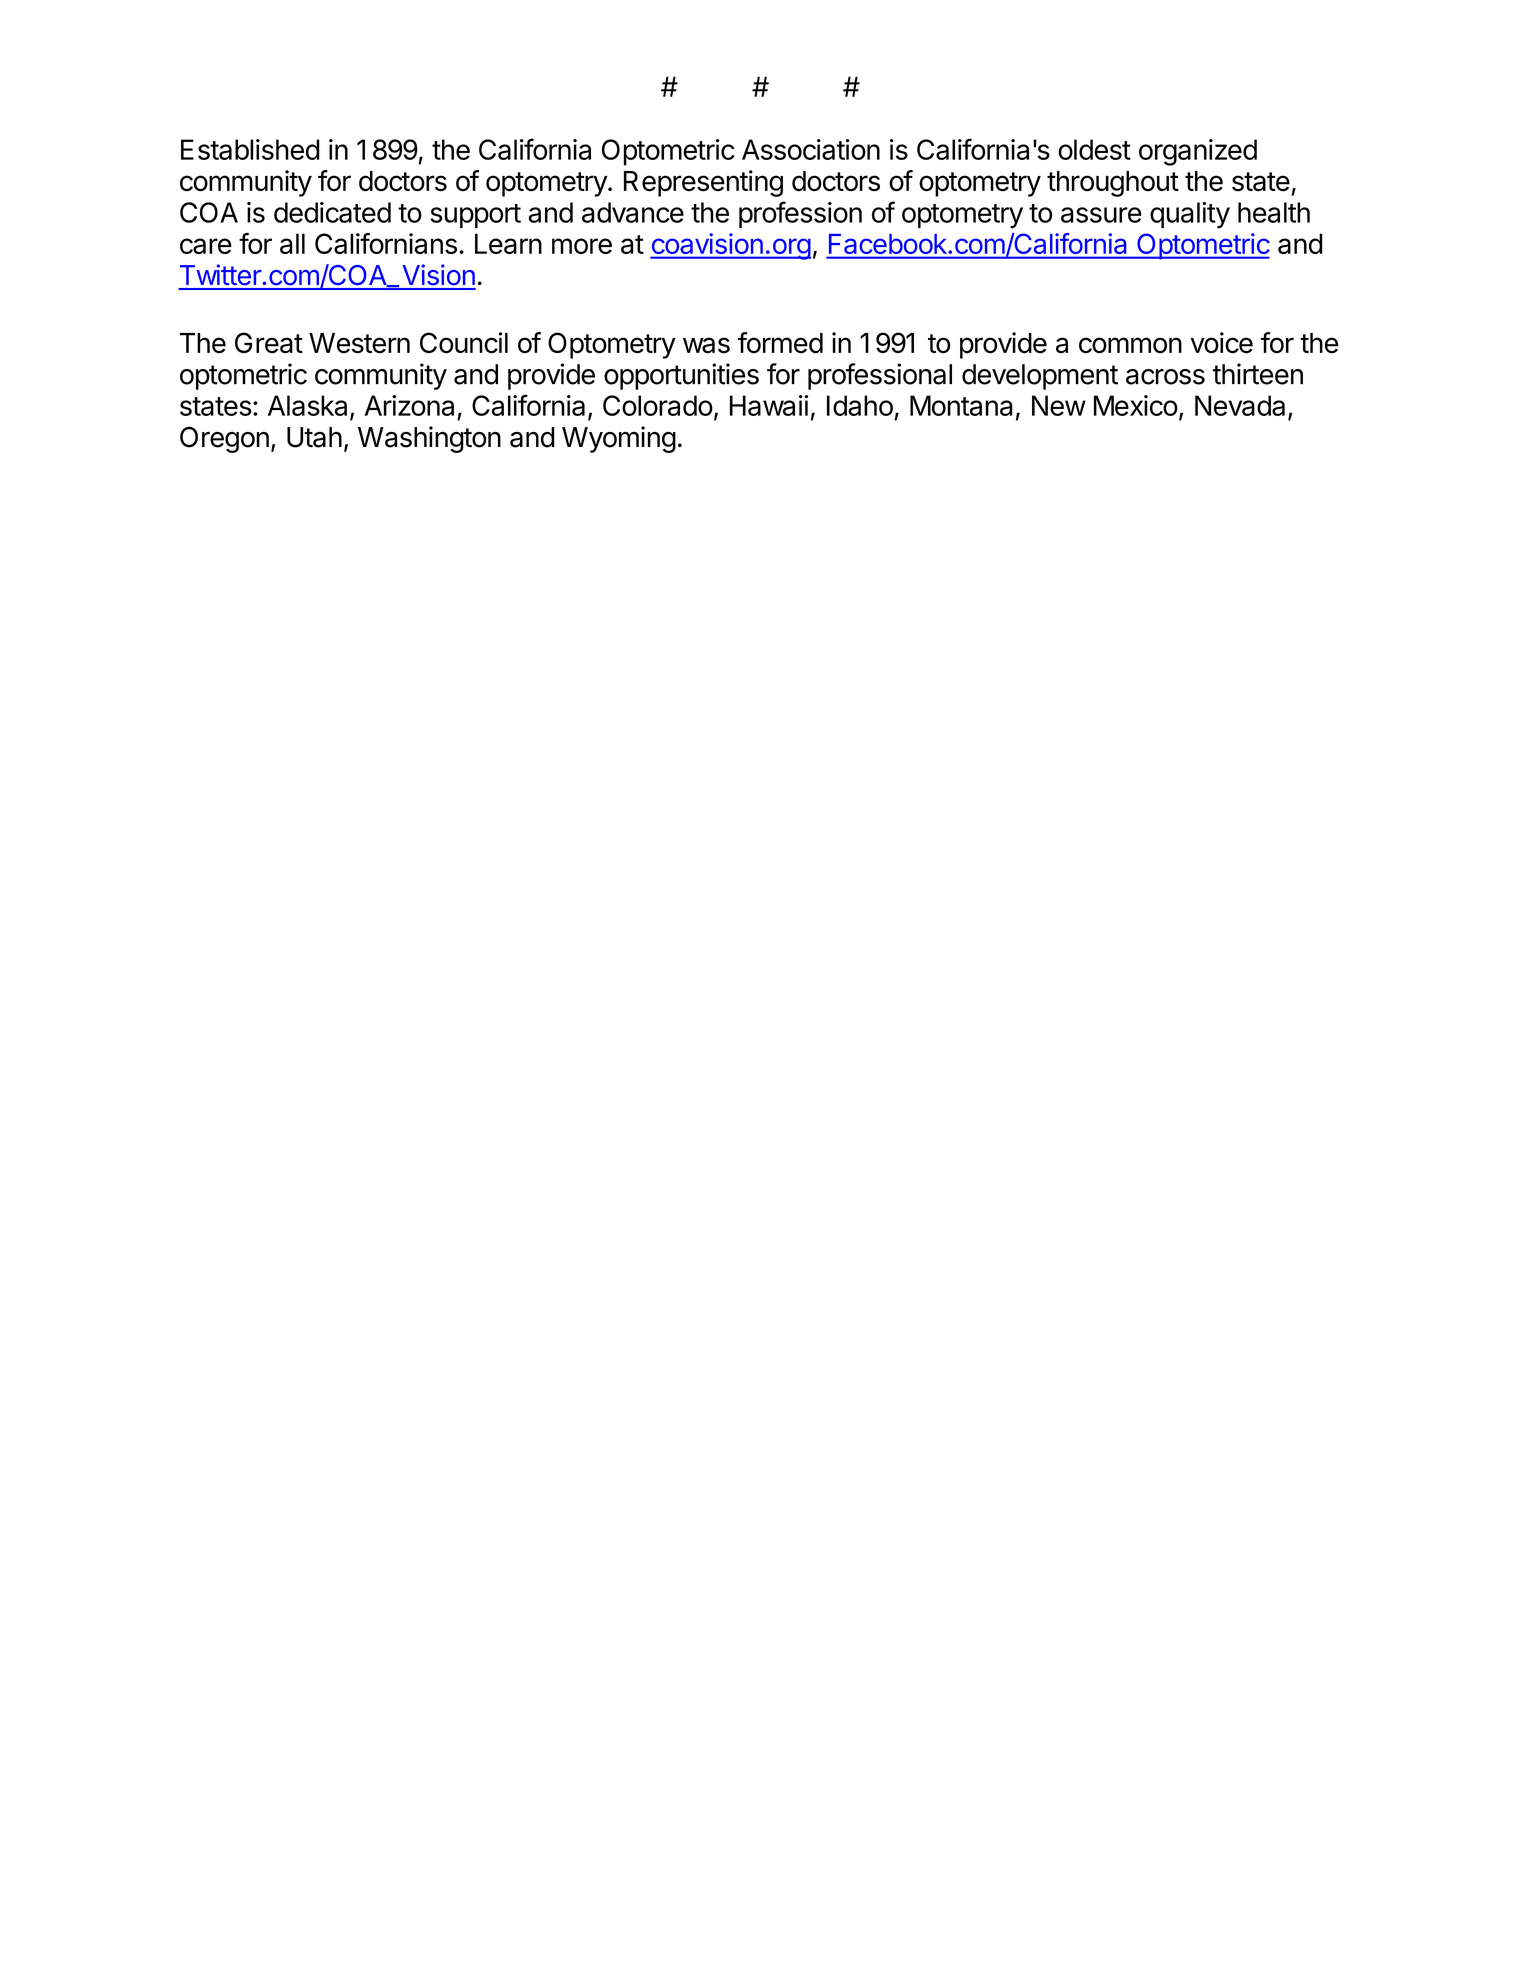 This screenshot has height=1965, width=1518. What do you see at coordinates (619, 439) in the screenshot?
I see `Wyoming` at bounding box center [619, 439].
